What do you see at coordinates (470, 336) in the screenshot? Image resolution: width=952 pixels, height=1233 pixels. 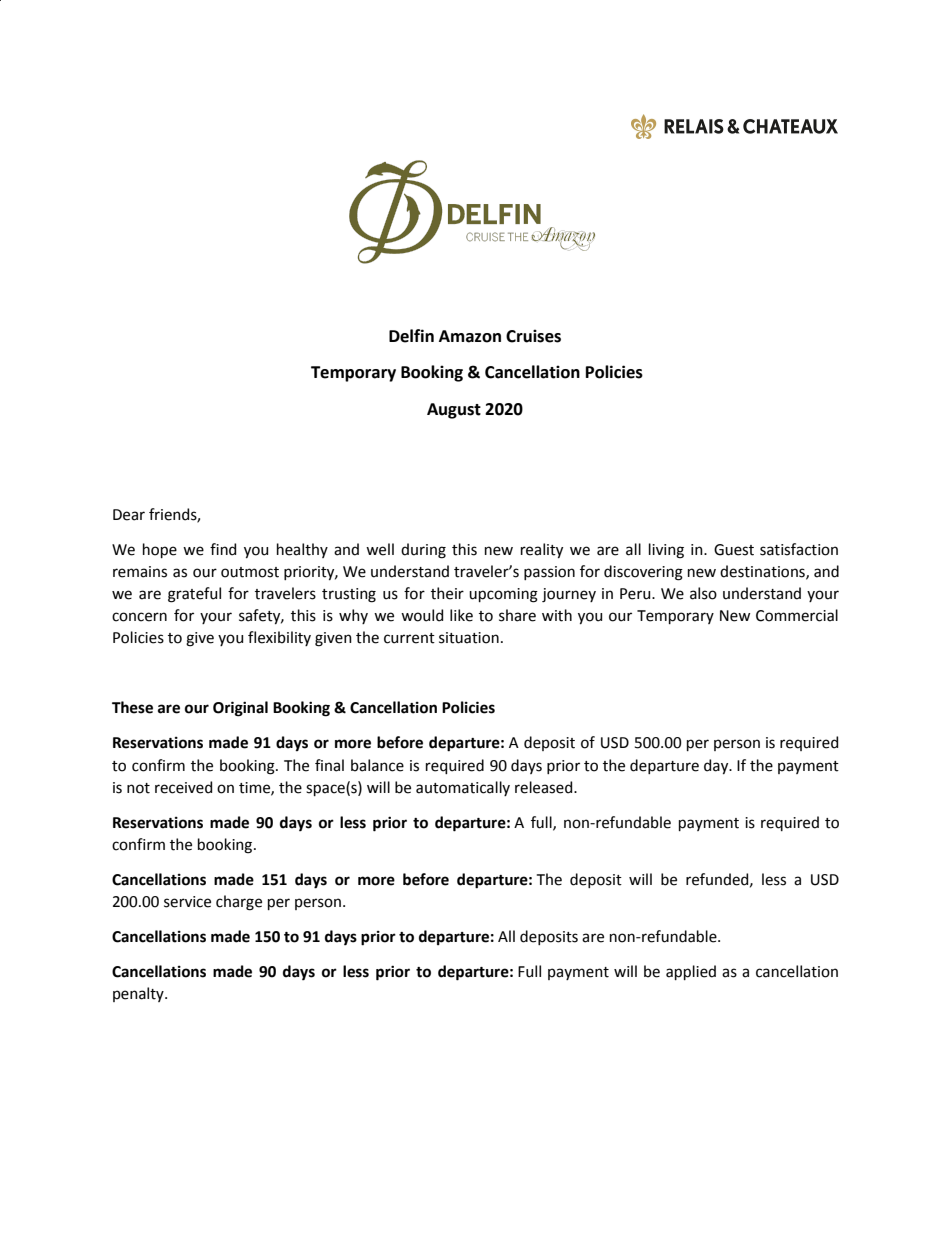 I see `Amazon` at bounding box center [470, 336].
